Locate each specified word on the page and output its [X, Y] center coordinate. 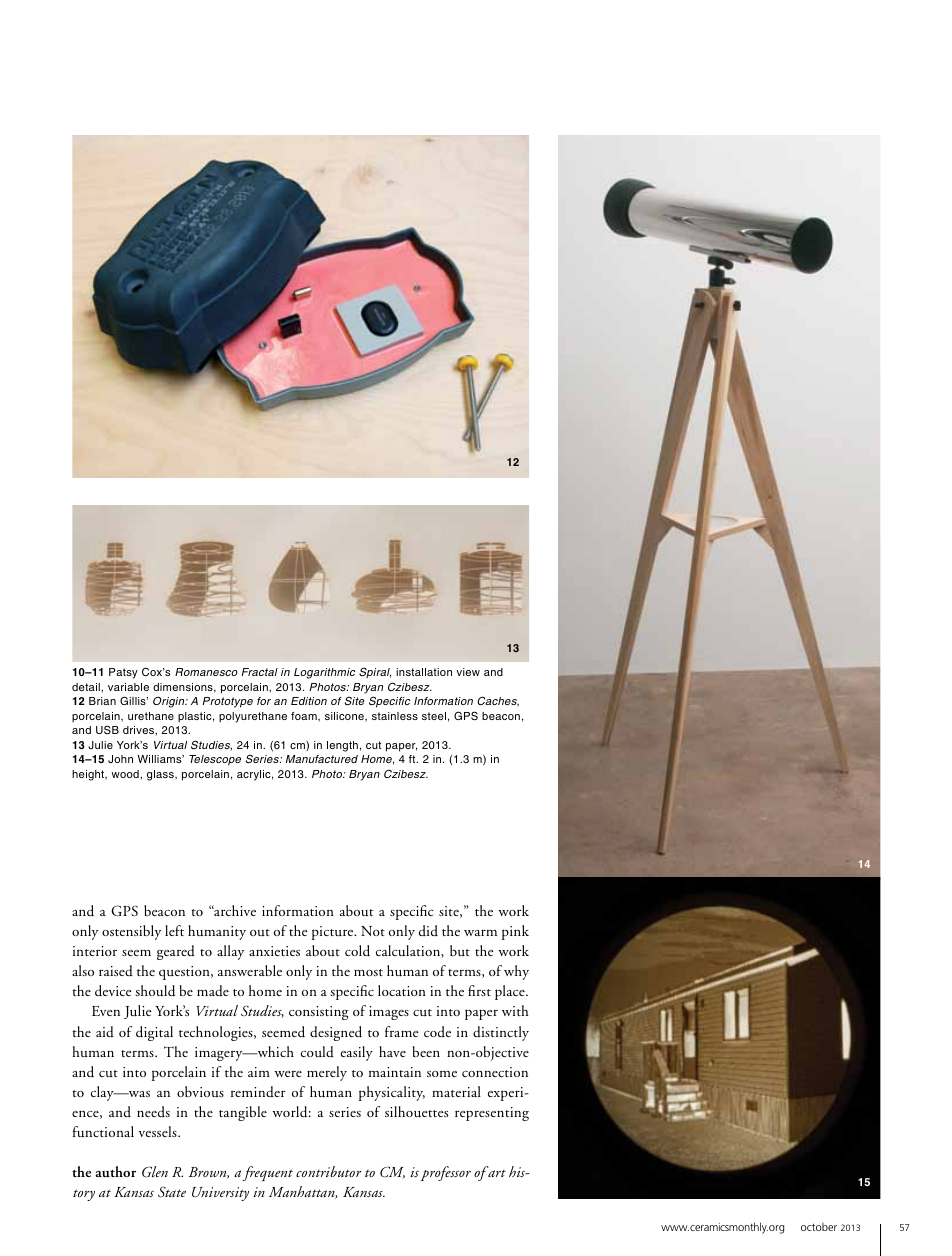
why [516, 972]
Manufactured [322, 759]
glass [161, 775]
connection [495, 1072]
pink [515, 932]
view [468, 672]
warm [480, 932]
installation [424, 672]
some [442, 1073]
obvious [200, 1091]
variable [128, 687]
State [172, 1191]
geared [176, 952]
